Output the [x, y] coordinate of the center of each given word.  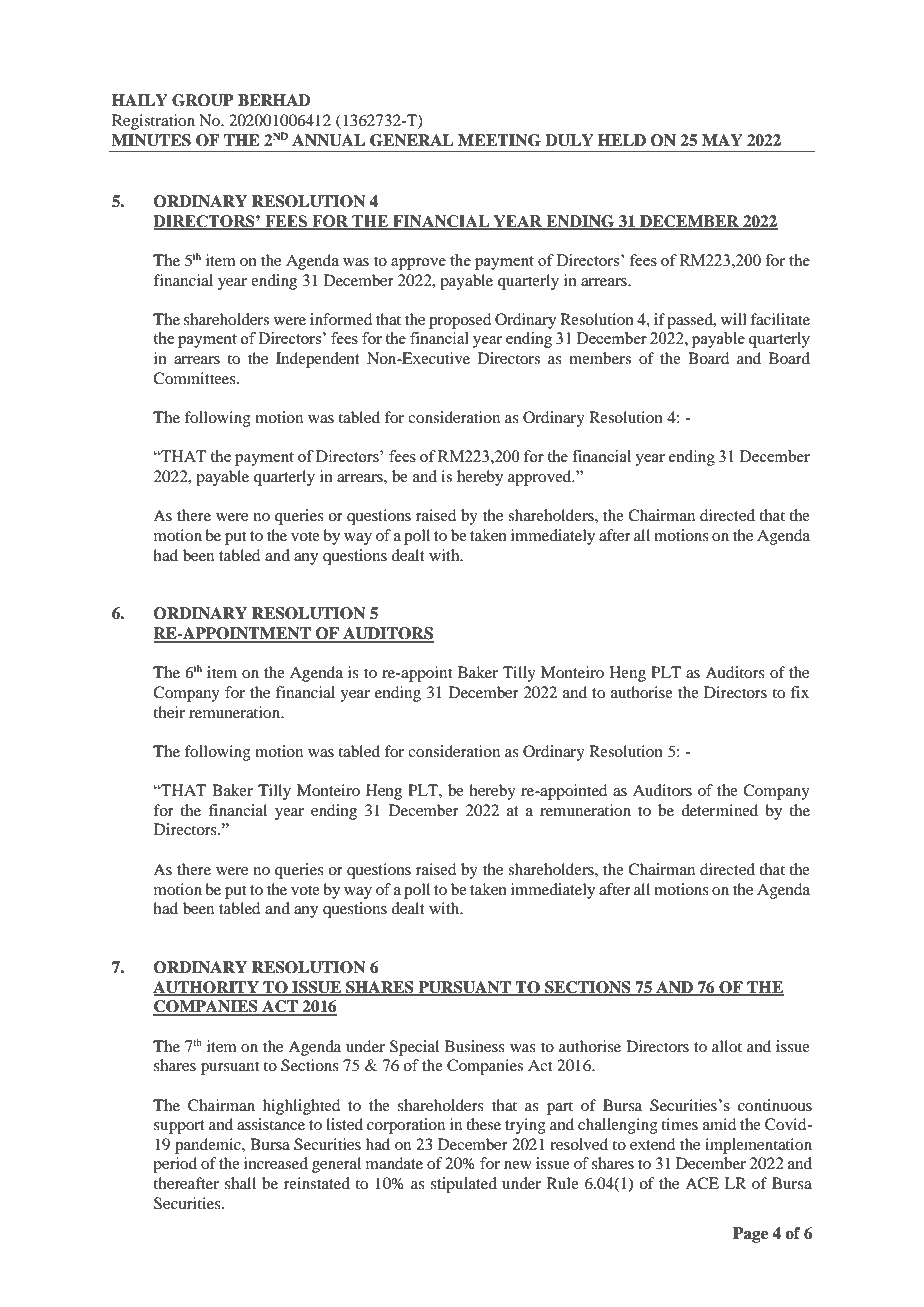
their [169, 712]
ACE [702, 1183]
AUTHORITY [207, 988]
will [734, 319]
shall [240, 1183]
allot [727, 1046]
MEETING [499, 140]
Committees [195, 378]
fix [800, 692]
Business [475, 1046]
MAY [722, 140]
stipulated [464, 1185]
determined [719, 810]
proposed [460, 321]
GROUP [203, 100]
